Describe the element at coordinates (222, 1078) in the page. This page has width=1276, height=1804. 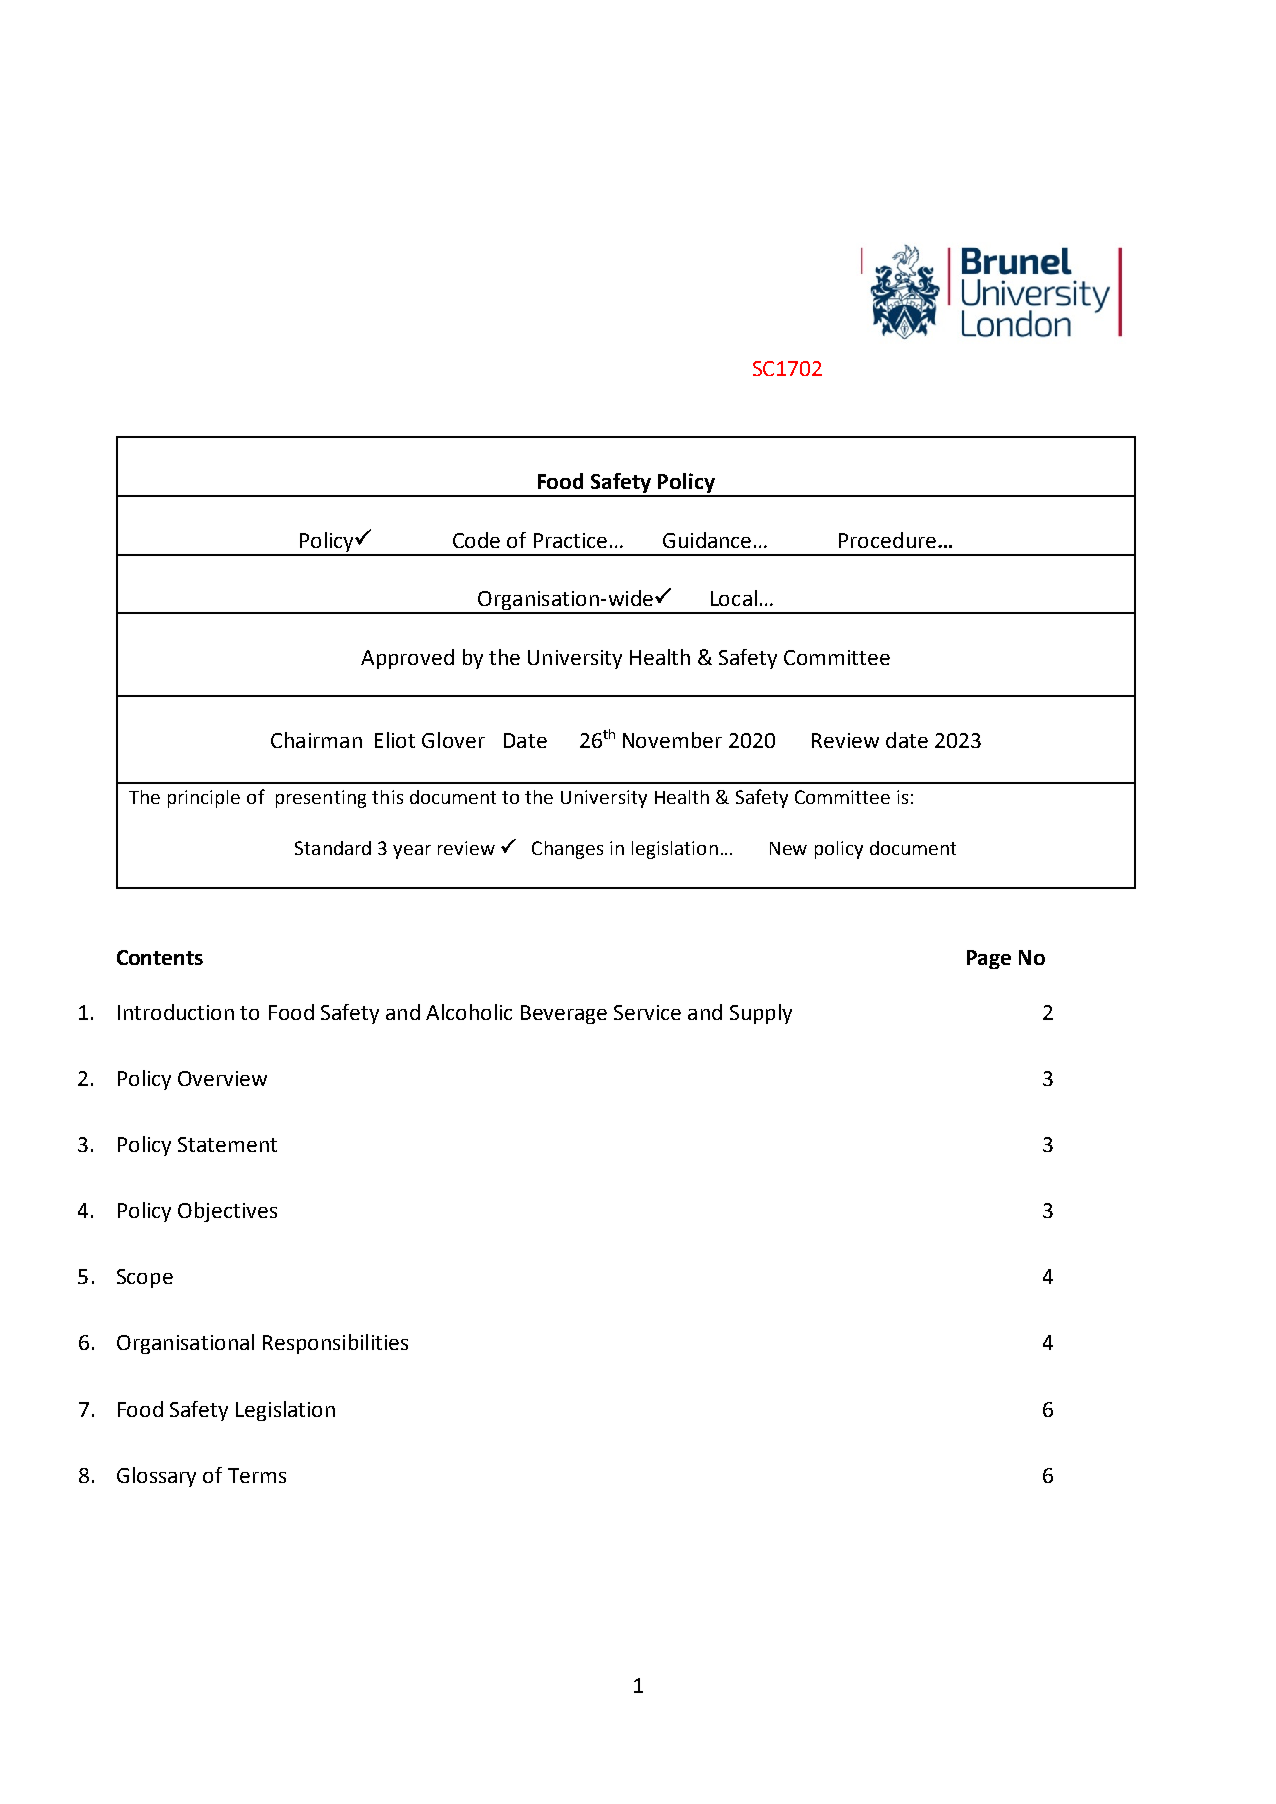
I see `Overview` at that location.
